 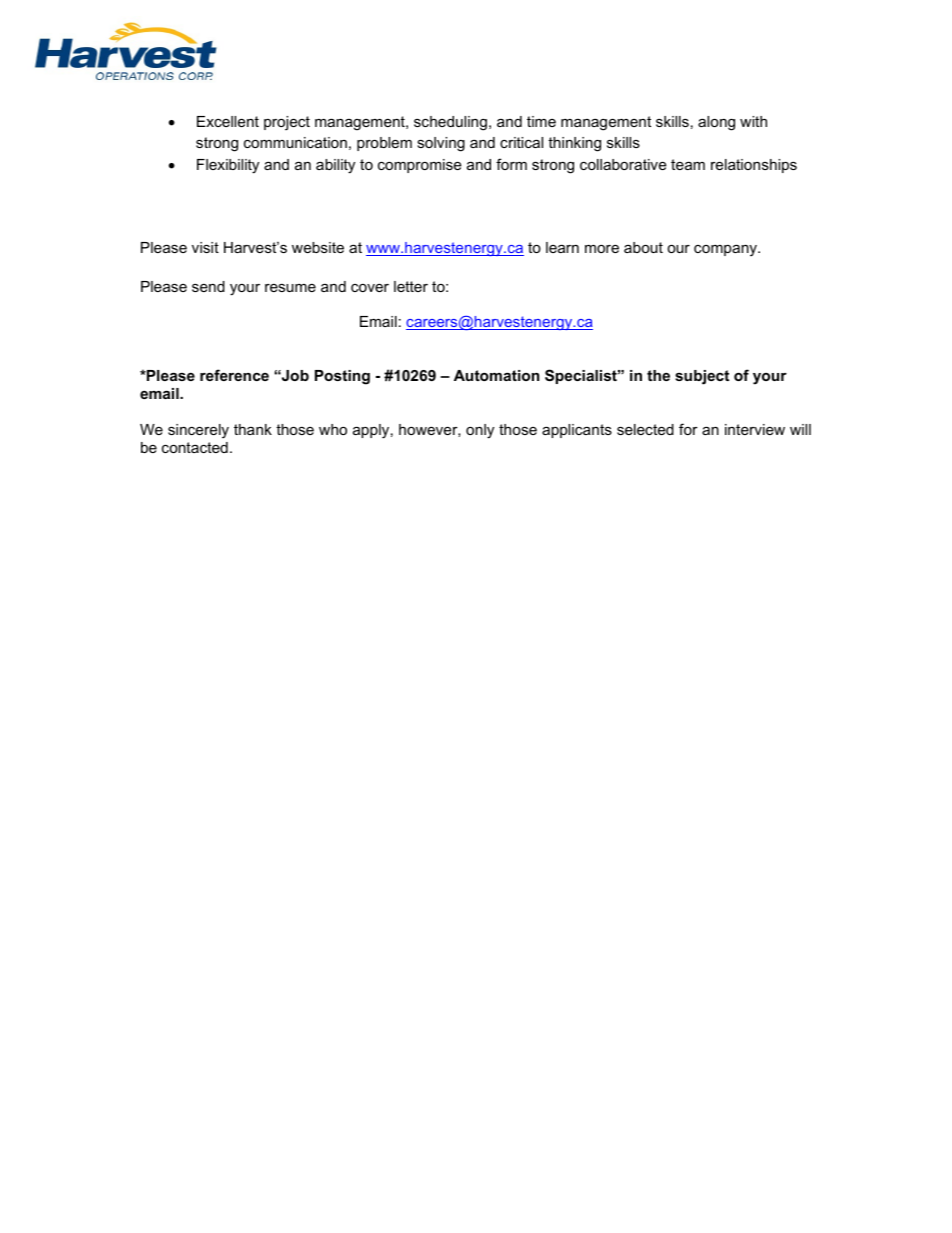 What do you see at coordinates (726, 250) in the page?
I see `company` at bounding box center [726, 250].
